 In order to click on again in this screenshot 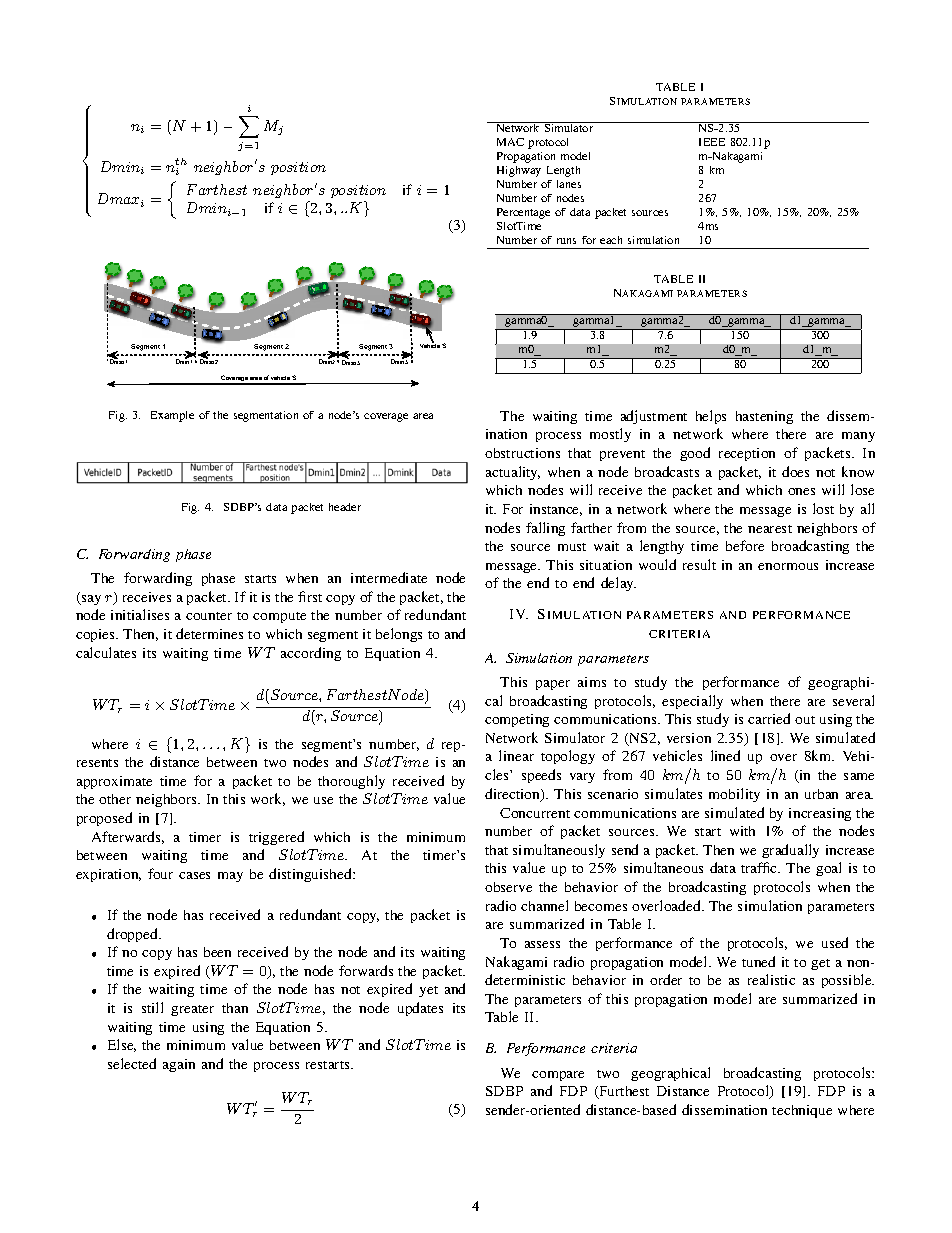, I will do `click(179, 1065)`.
